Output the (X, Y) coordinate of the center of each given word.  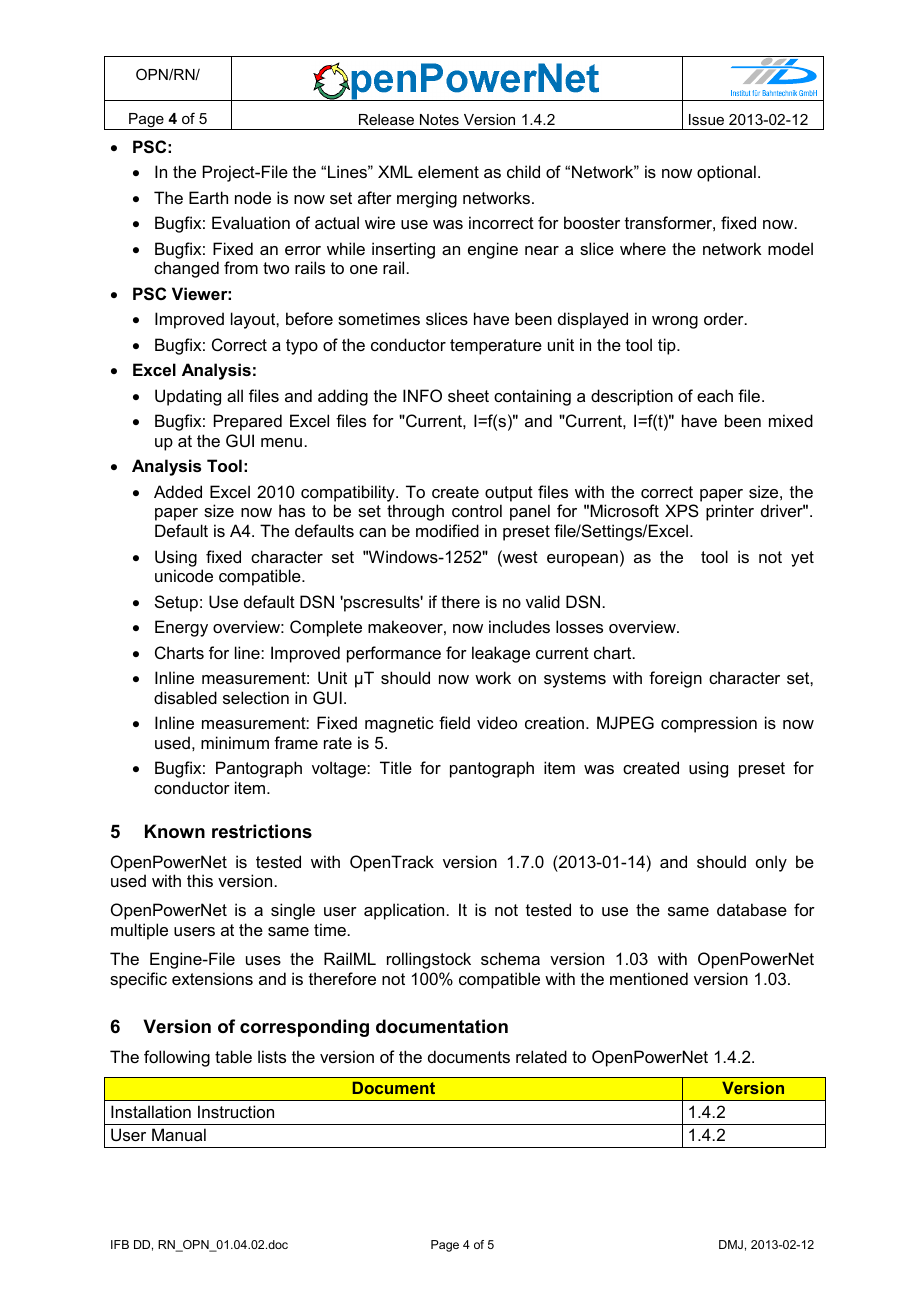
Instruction (236, 1111)
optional (726, 173)
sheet (468, 395)
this (200, 880)
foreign (675, 679)
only (771, 863)
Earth (208, 197)
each (715, 395)
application (404, 911)
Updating (188, 397)
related (541, 1056)
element (448, 171)
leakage (501, 654)
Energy (181, 628)
